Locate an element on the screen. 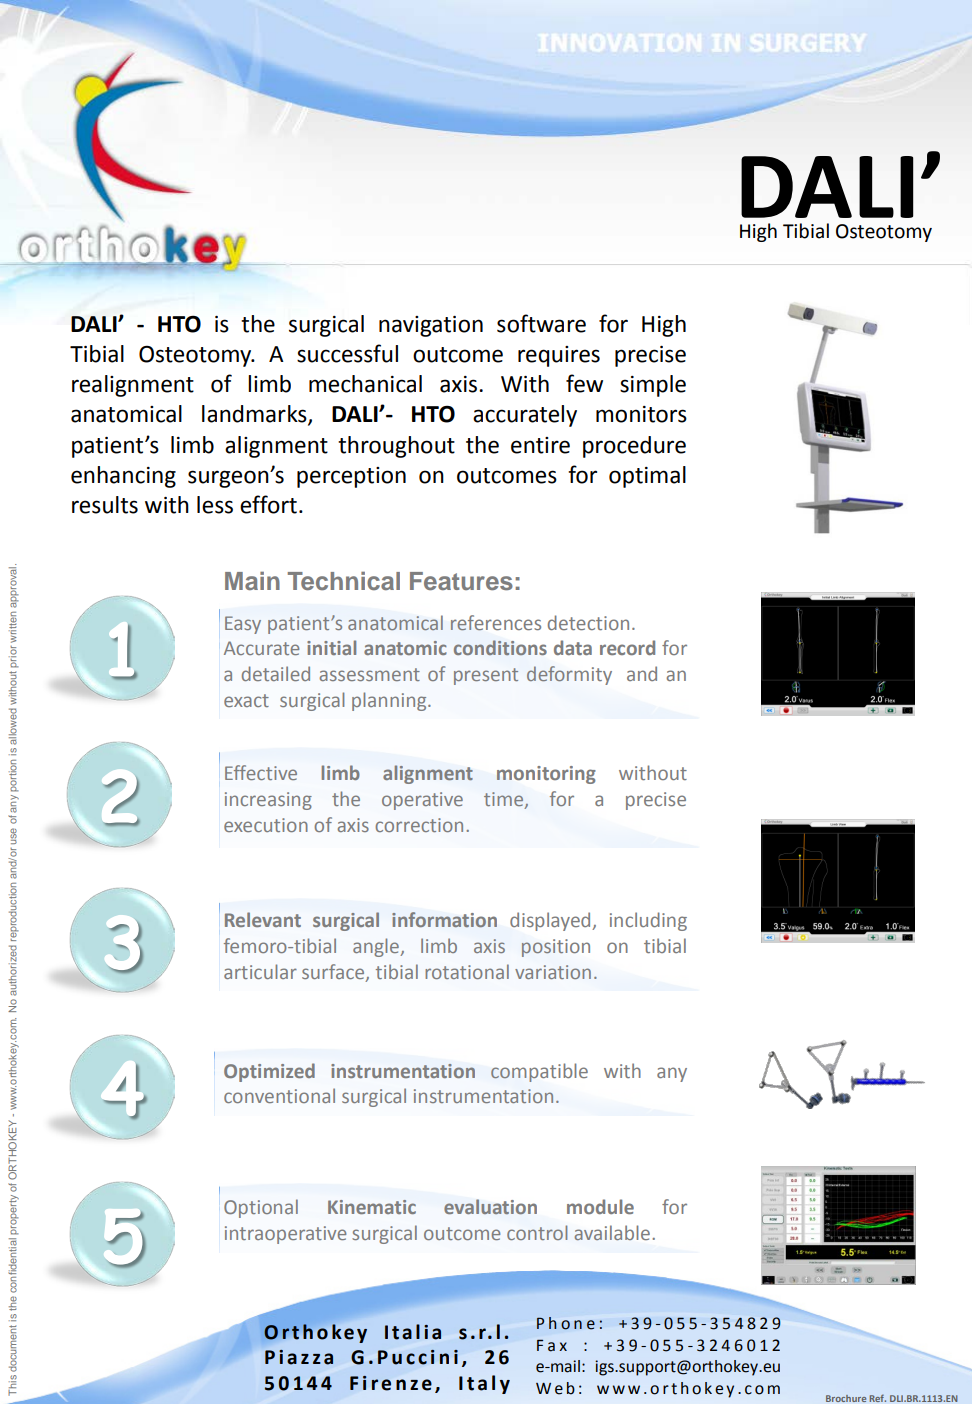 This screenshot has height=1404, width=972. Piazza is located at coordinates (299, 1357).
